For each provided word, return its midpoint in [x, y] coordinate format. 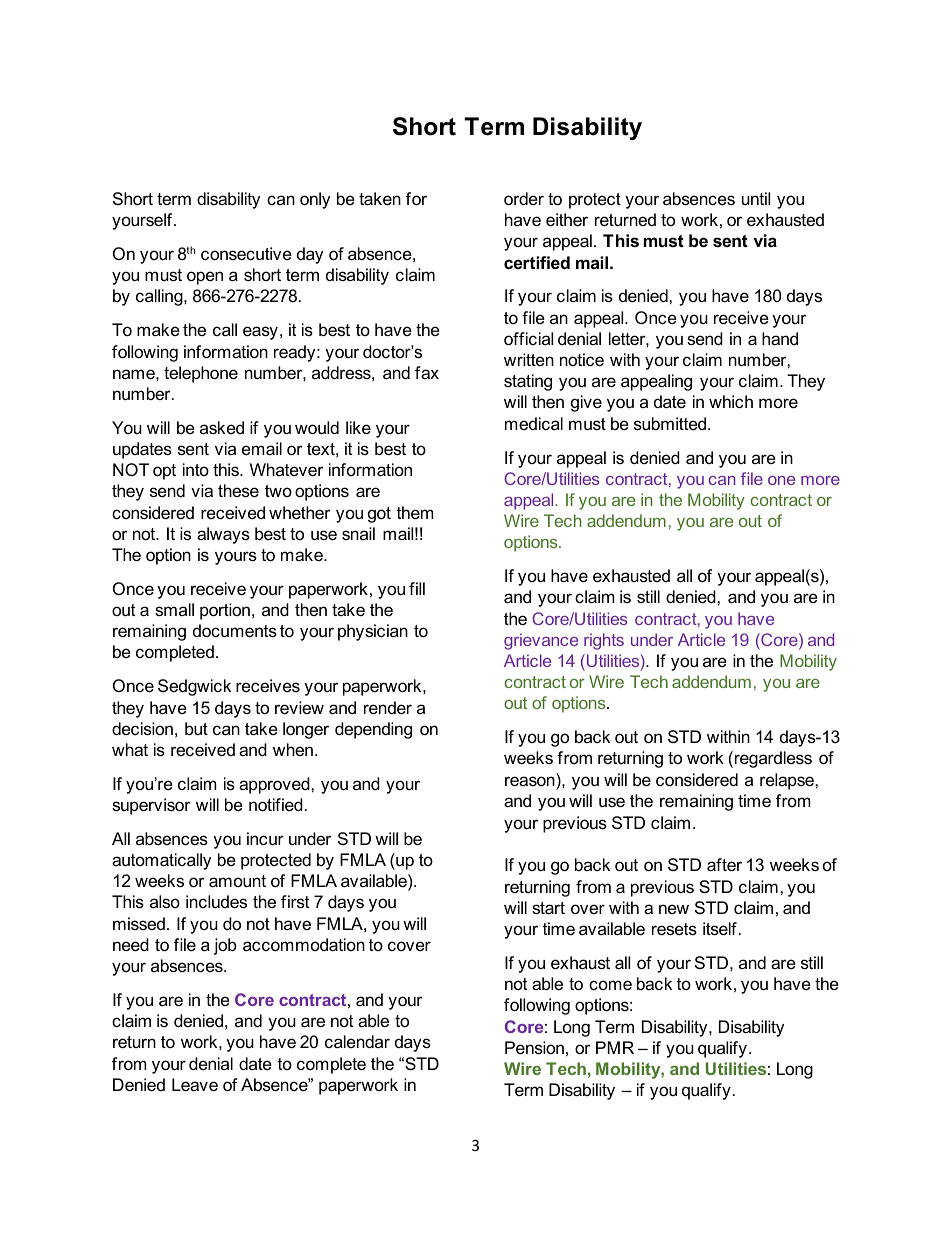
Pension [534, 1048]
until [756, 198]
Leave [195, 1085]
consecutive [246, 254]
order [524, 199]
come [610, 985]
